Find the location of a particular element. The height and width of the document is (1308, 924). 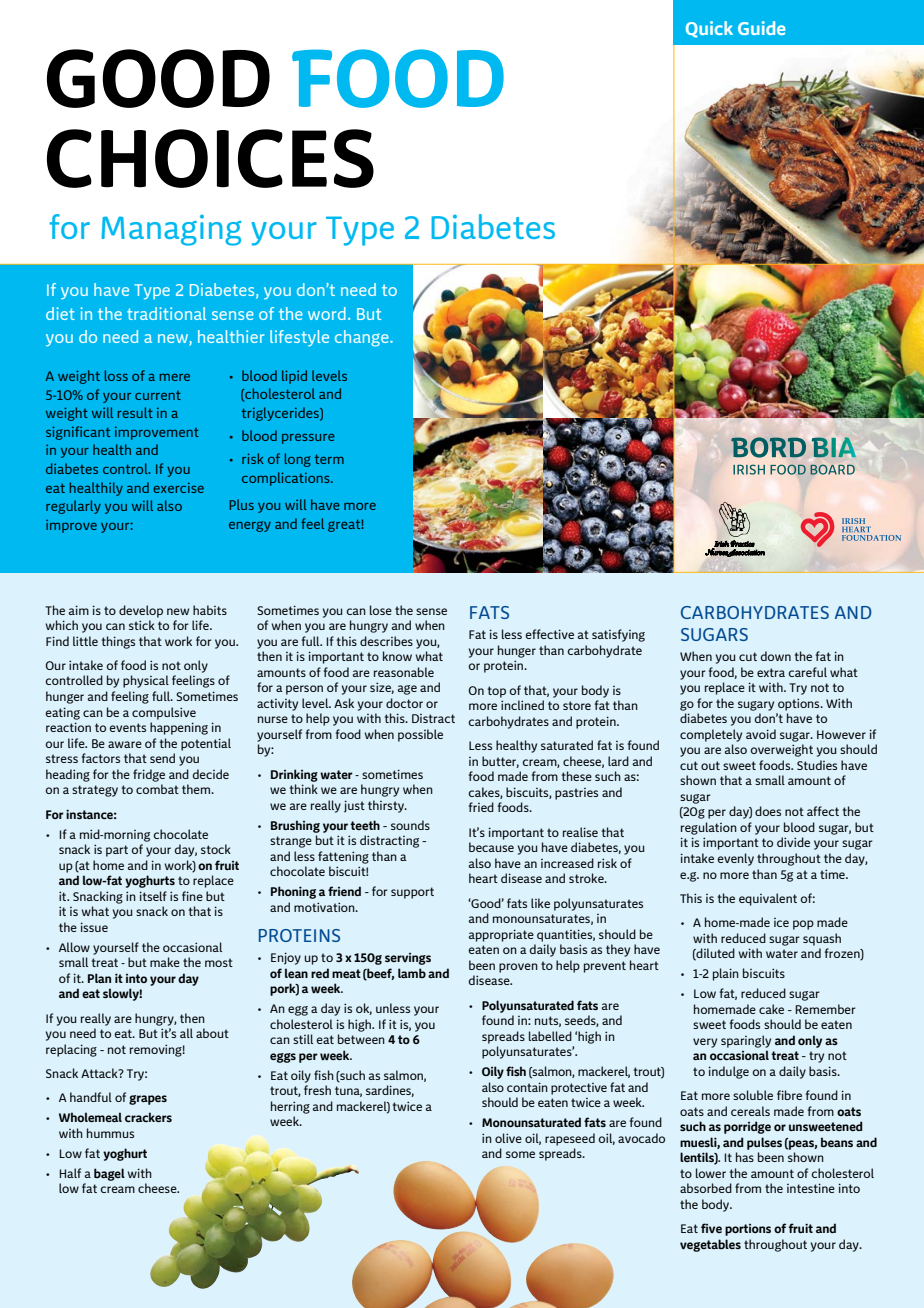

equivalent is located at coordinates (768, 899).
